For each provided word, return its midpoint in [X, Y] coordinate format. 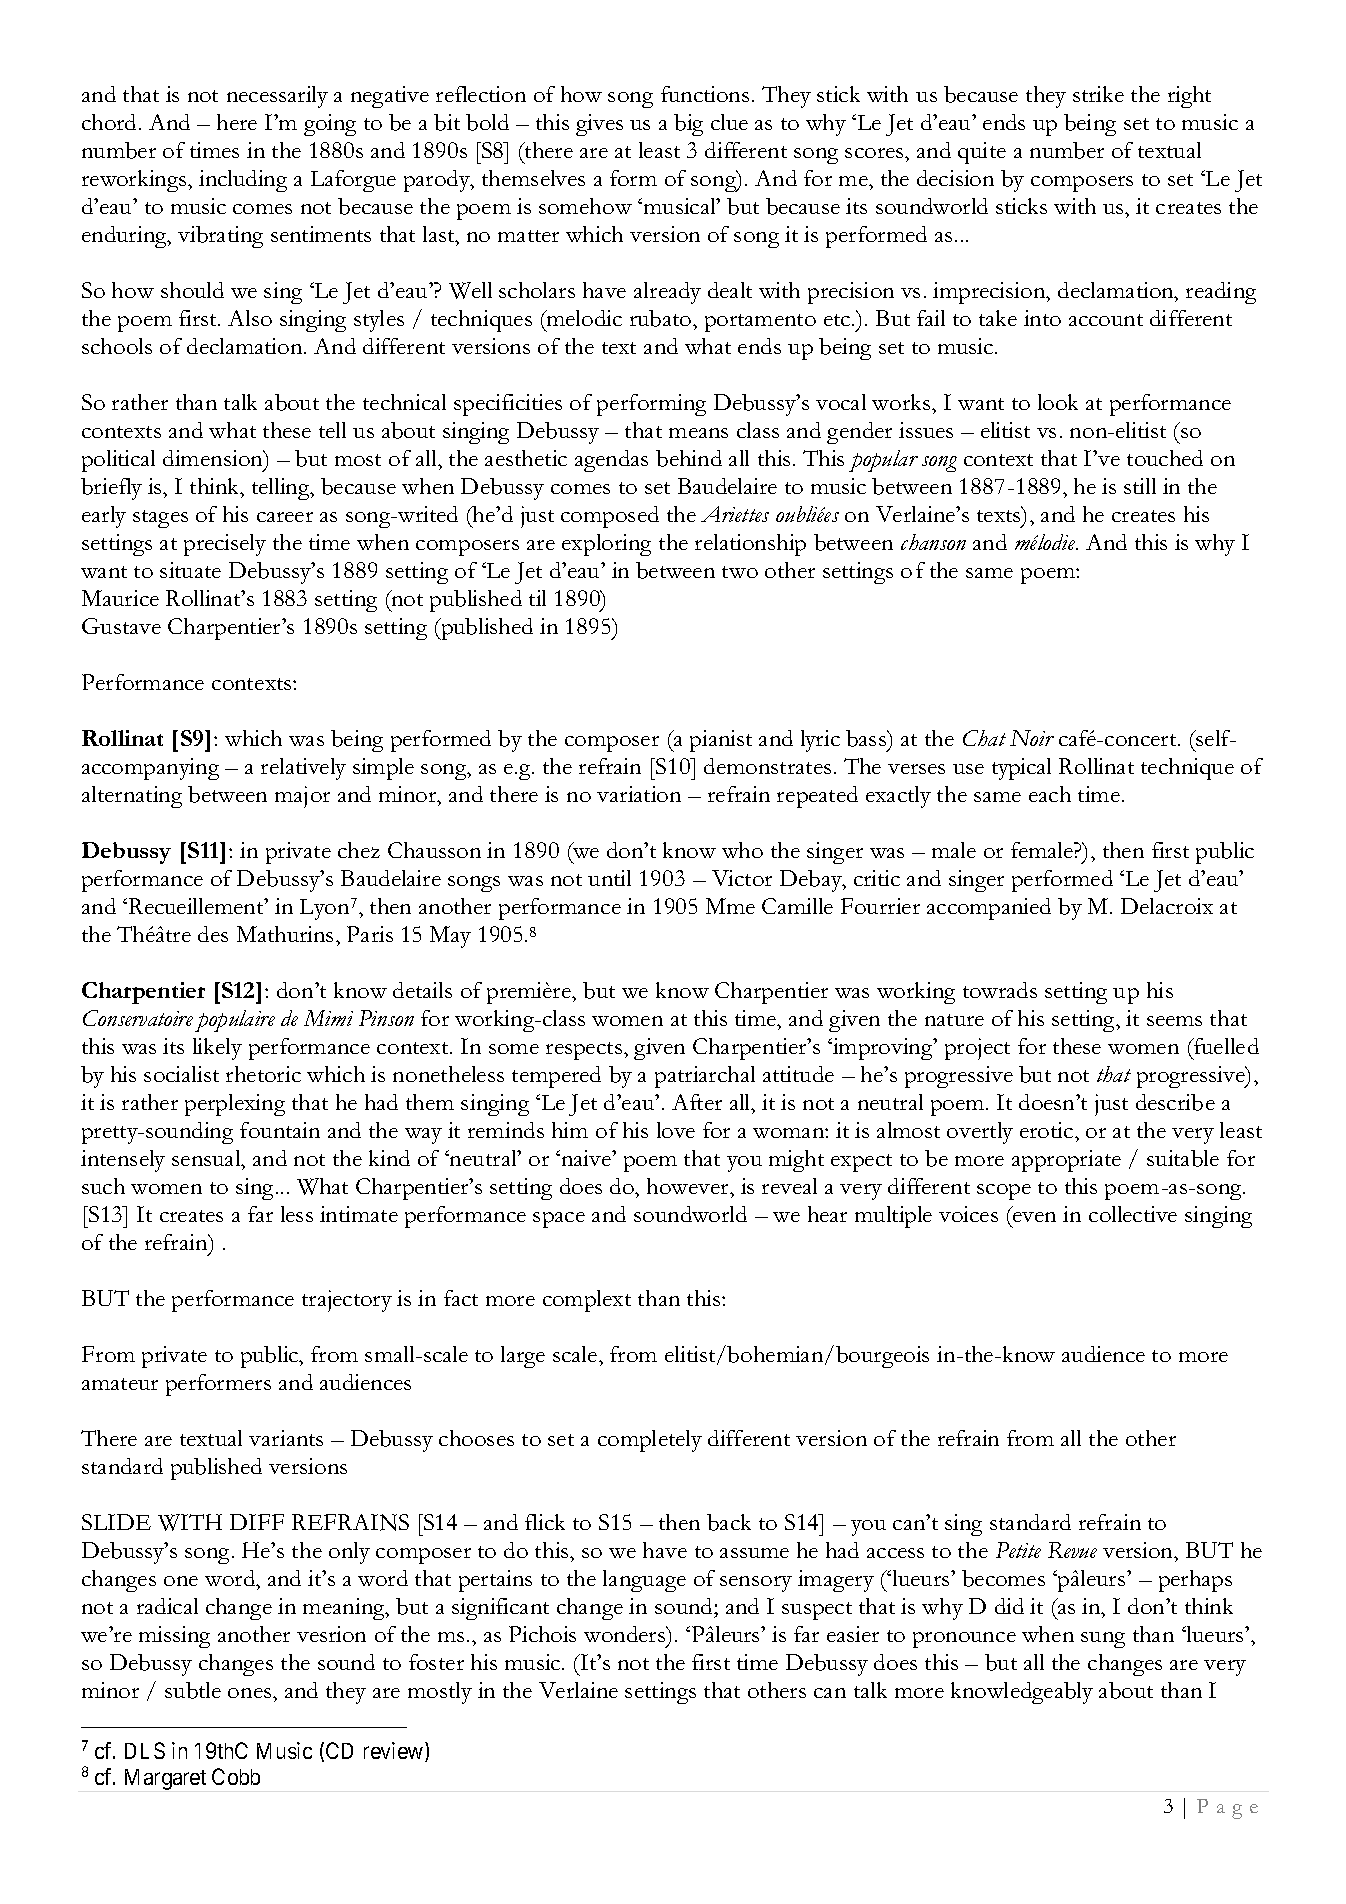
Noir [1032, 738]
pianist [721, 741]
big [688, 125]
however [689, 1186]
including [243, 181]
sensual [207, 1158]
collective [1133, 1214]
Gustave [121, 626]
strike [1098, 94]
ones [251, 1693]
